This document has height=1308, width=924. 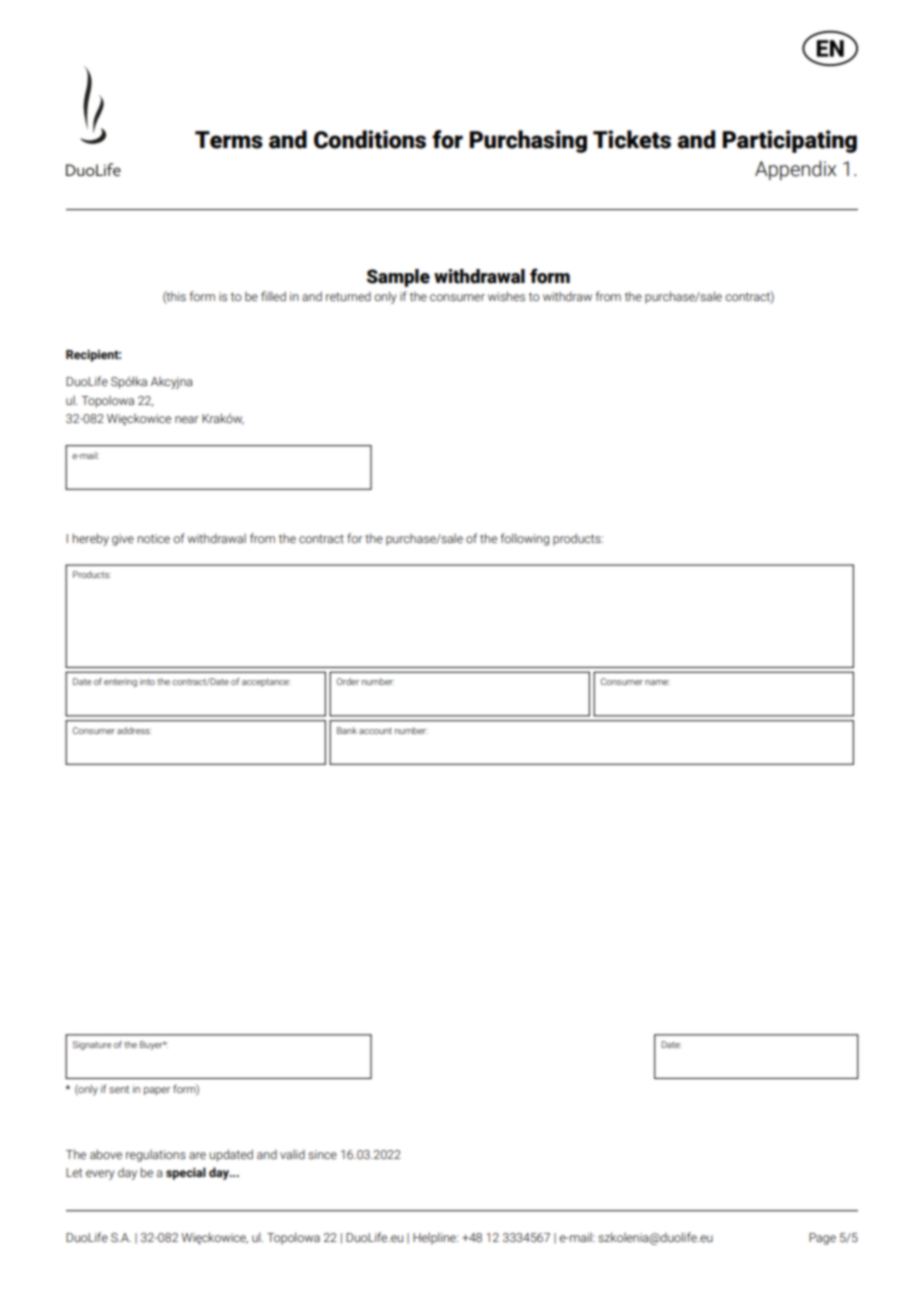 I want to click on Purchasing, so click(x=528, y=141).
